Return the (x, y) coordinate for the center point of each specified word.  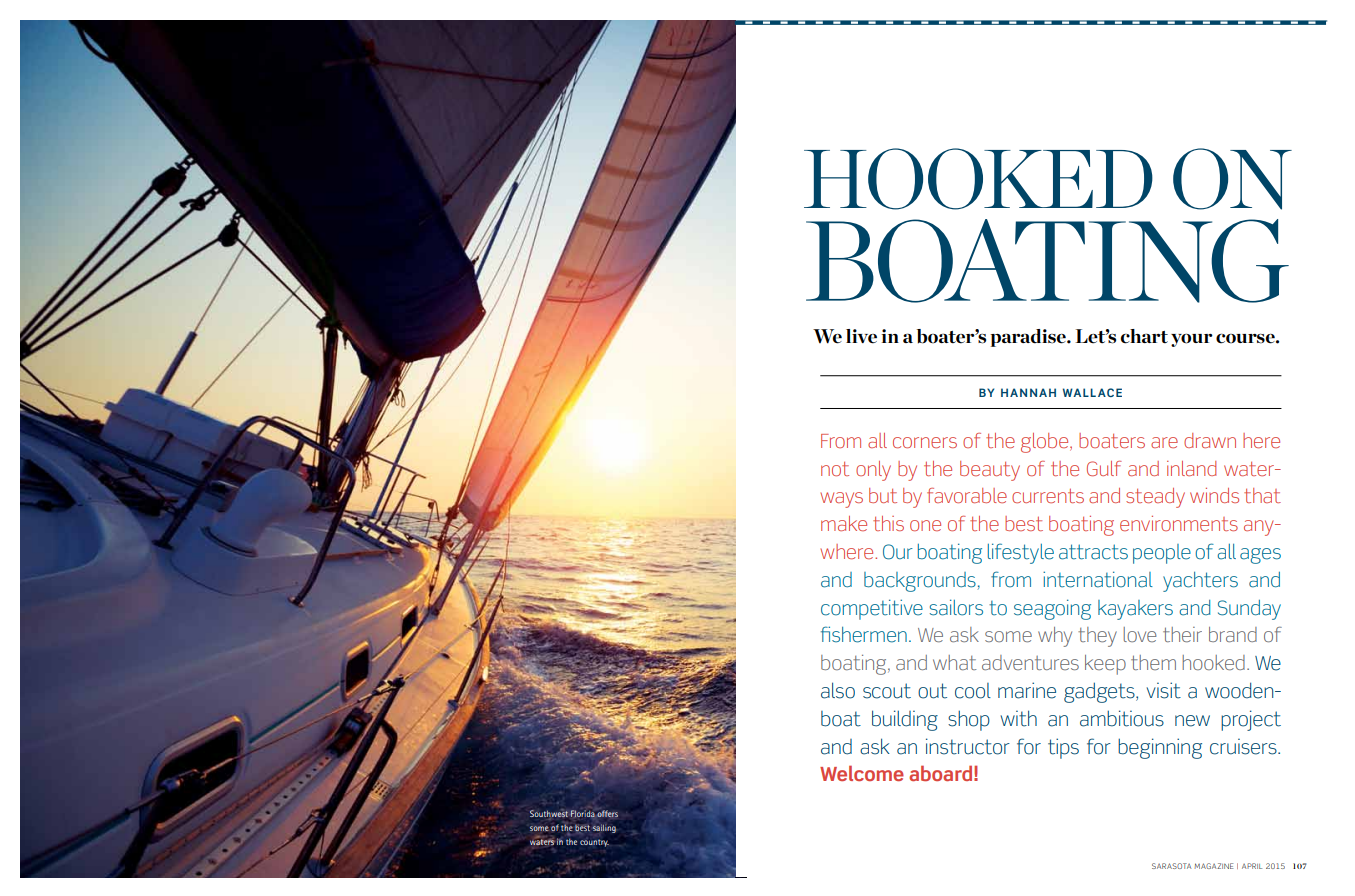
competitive (872, 609)
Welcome (862, 773)
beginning (1160, 748)
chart (1144, 336)
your (1192, 340)
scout (887, 691)
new (1192, 721)
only (873, 471)
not (835, 469)
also (838, 690)
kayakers (1135, 610)
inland (1191, 468)
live (861, 336)
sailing (604, 828)
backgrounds (920, 582)
